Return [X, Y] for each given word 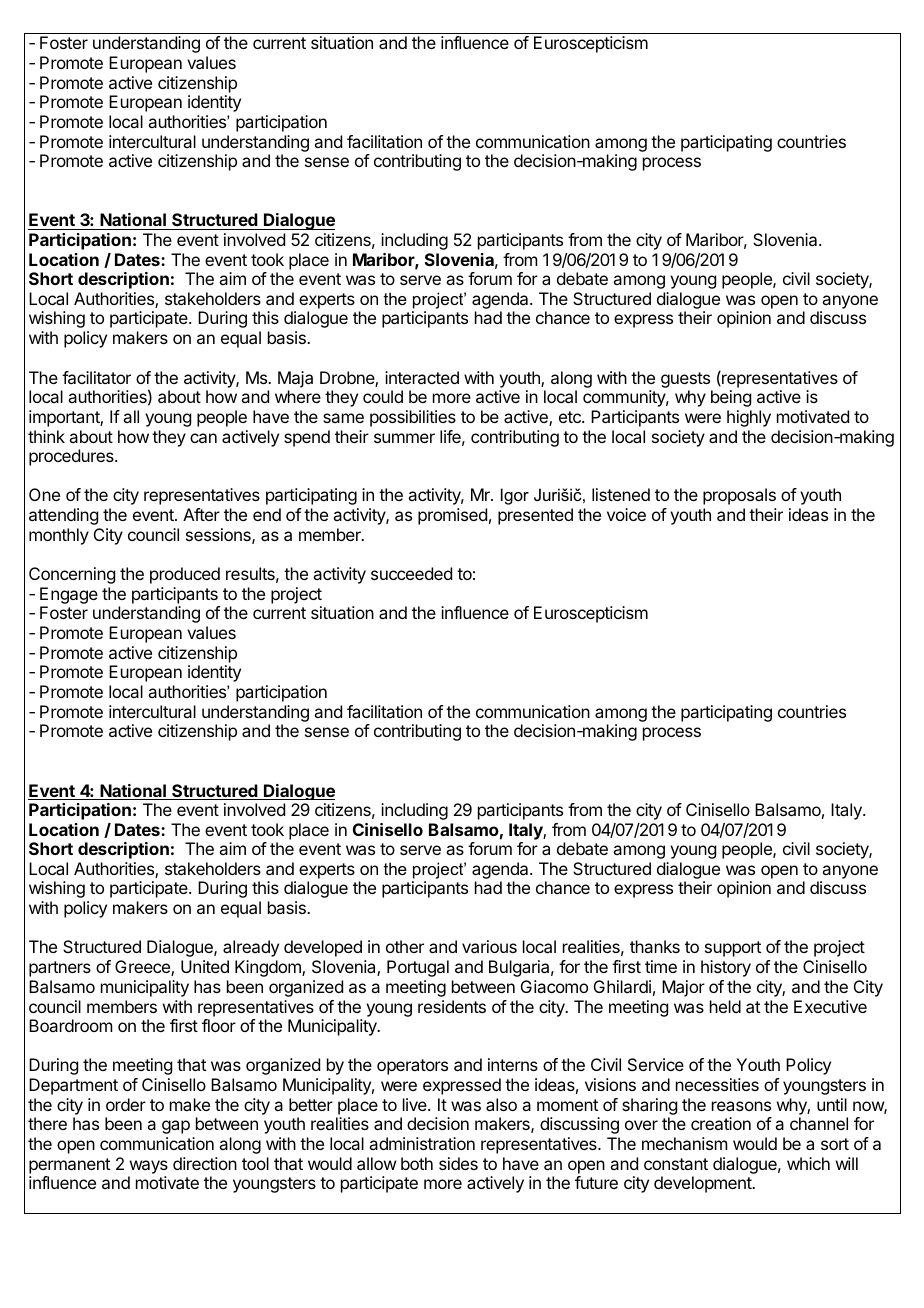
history [726, 968]
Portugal [418, 968]
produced [185, 575]
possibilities [413, 418]
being [731, 398]
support [733, 949]
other [405, 946]
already [251, 948]
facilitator [96, 377]
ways [149, 1167]
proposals [739, 496]
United [205, 966]
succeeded [411, 573]
